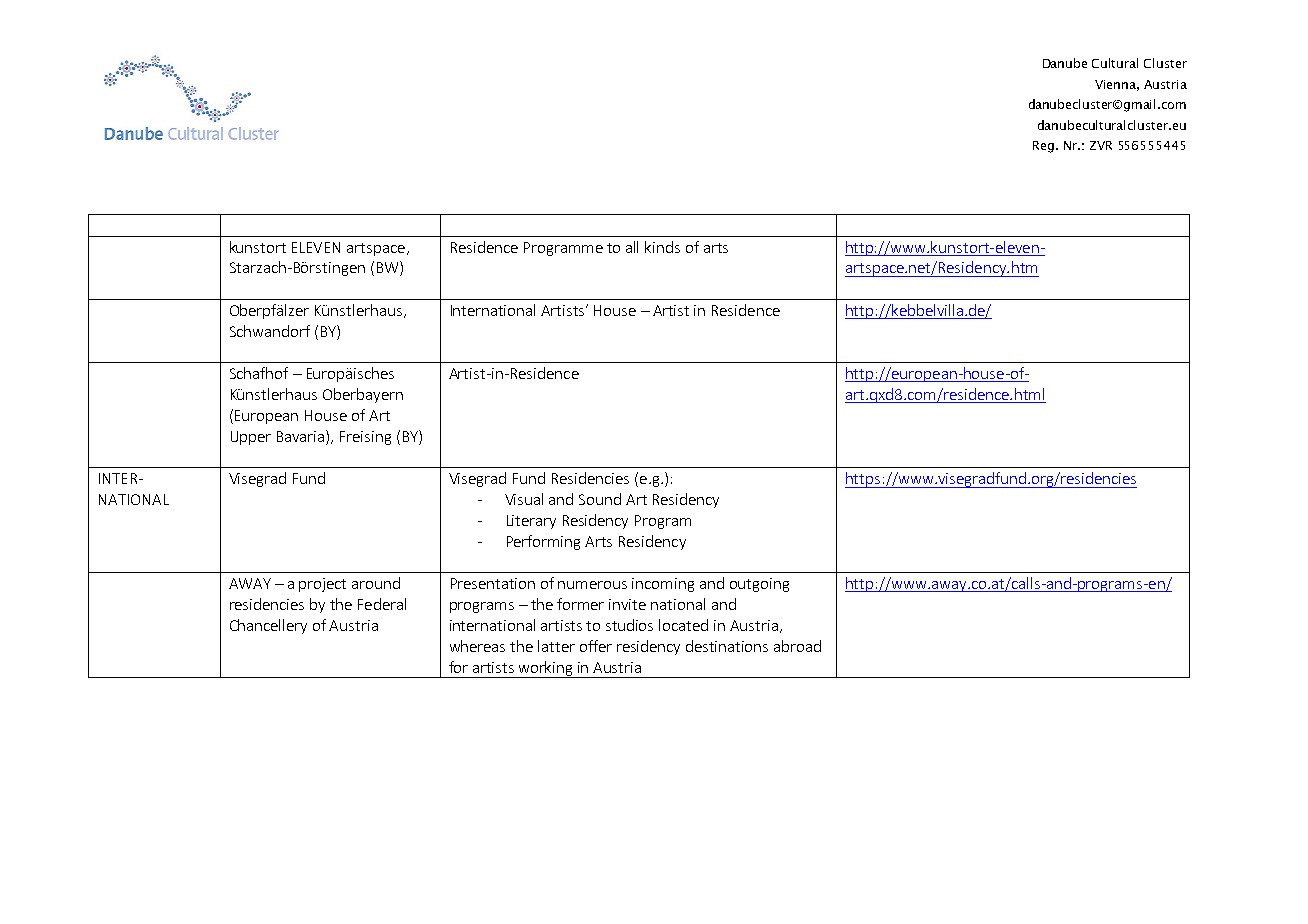 The image size is (1308, 924). I want to click on Visual, so click(524, 499).
